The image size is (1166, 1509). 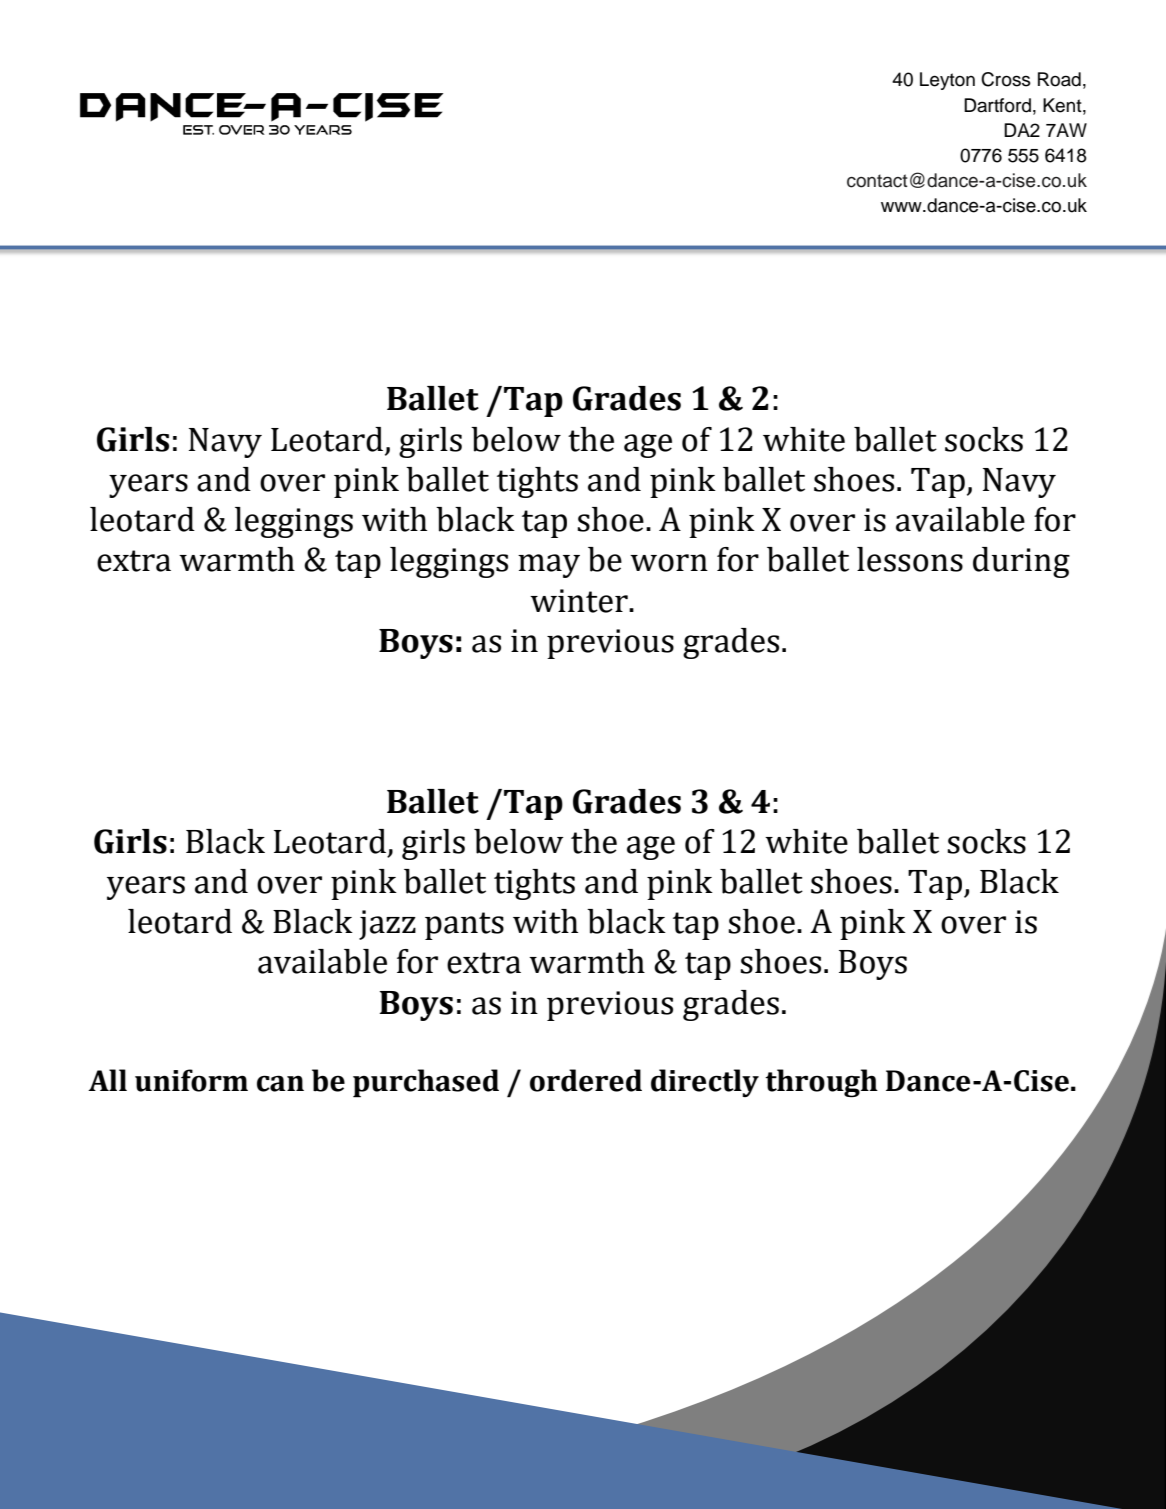 What do you see at coordinates (1059, 79) in the screenshot?
I see `Road` at bounding box center [1059, 79].
